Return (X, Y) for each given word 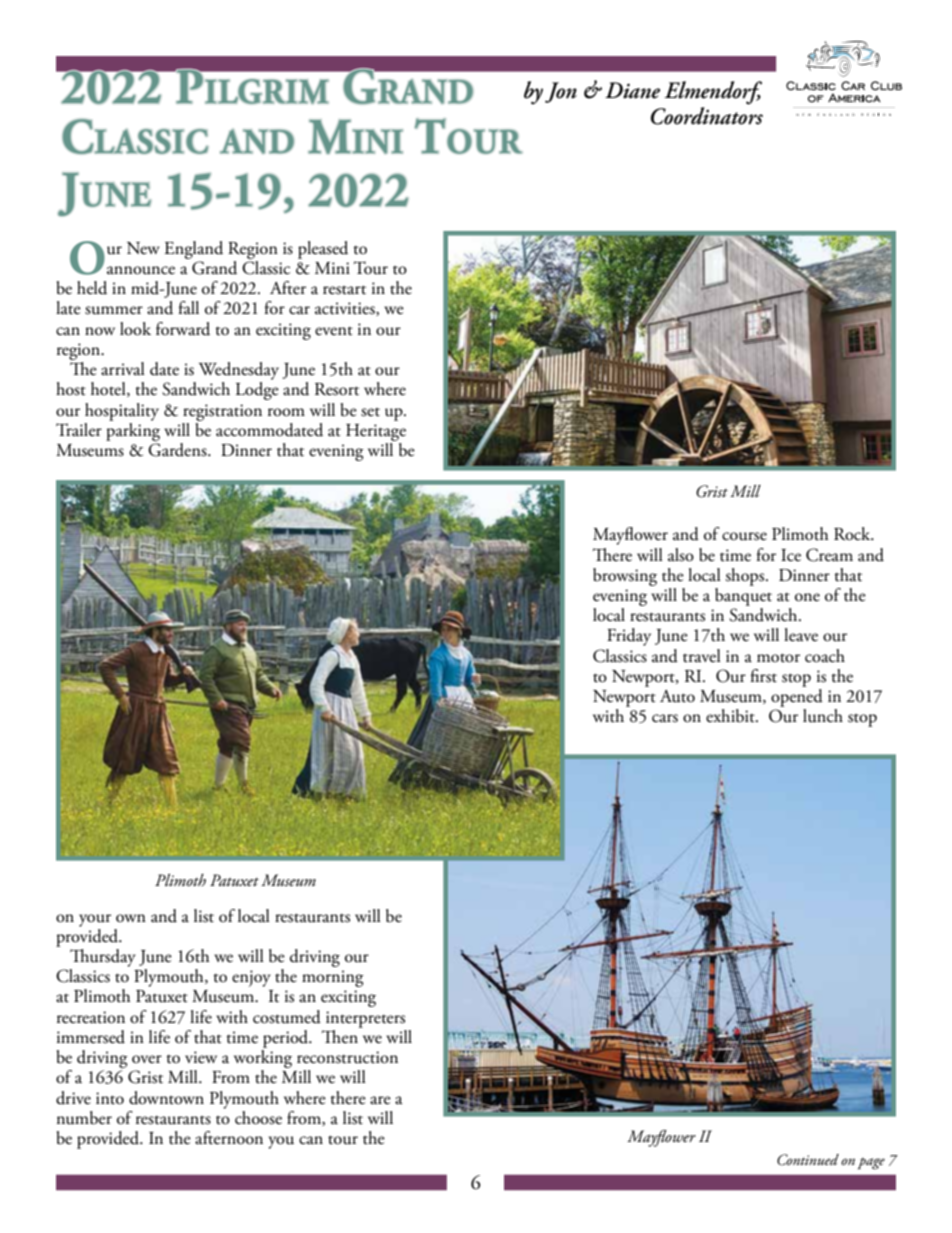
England (193, 250)
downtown (166, 1098)
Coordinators (707, 116)
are (380, 1100)
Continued (808, 1160)
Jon (561, 92)
